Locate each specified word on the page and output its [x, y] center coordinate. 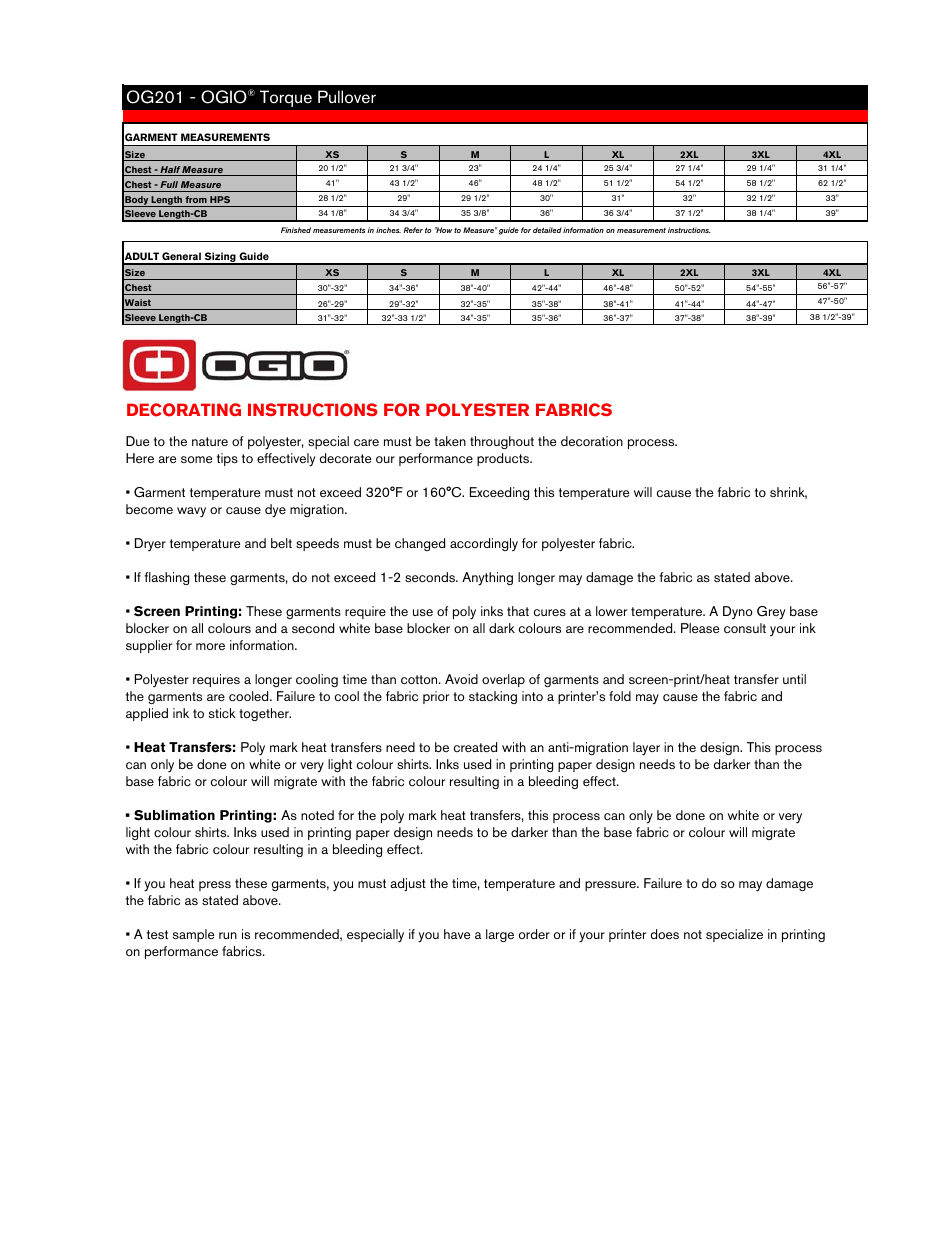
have [457, 934]
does [665, 934]
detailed [547, 230]
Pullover [347, 97]
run [228, 935]
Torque [286, 99]
